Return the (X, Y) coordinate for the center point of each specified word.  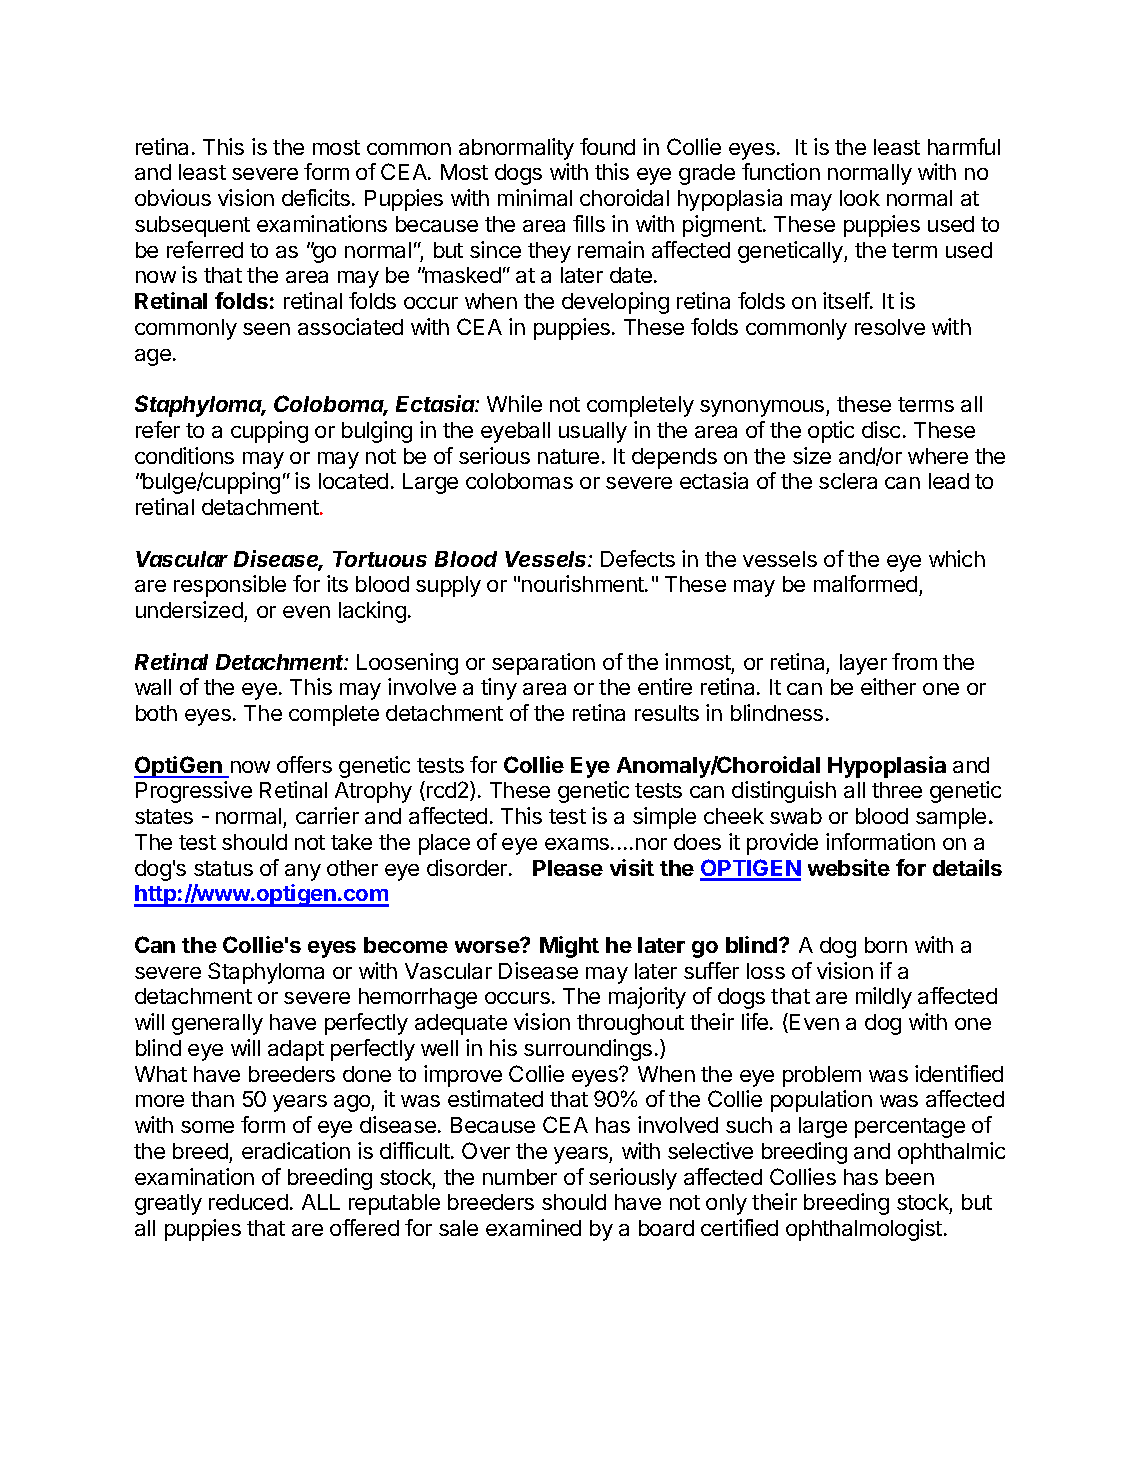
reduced (248, 1202)
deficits (316, 197)
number (520, 1177)
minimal (535, 197)
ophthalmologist (864, 1230)
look (860, 198)
